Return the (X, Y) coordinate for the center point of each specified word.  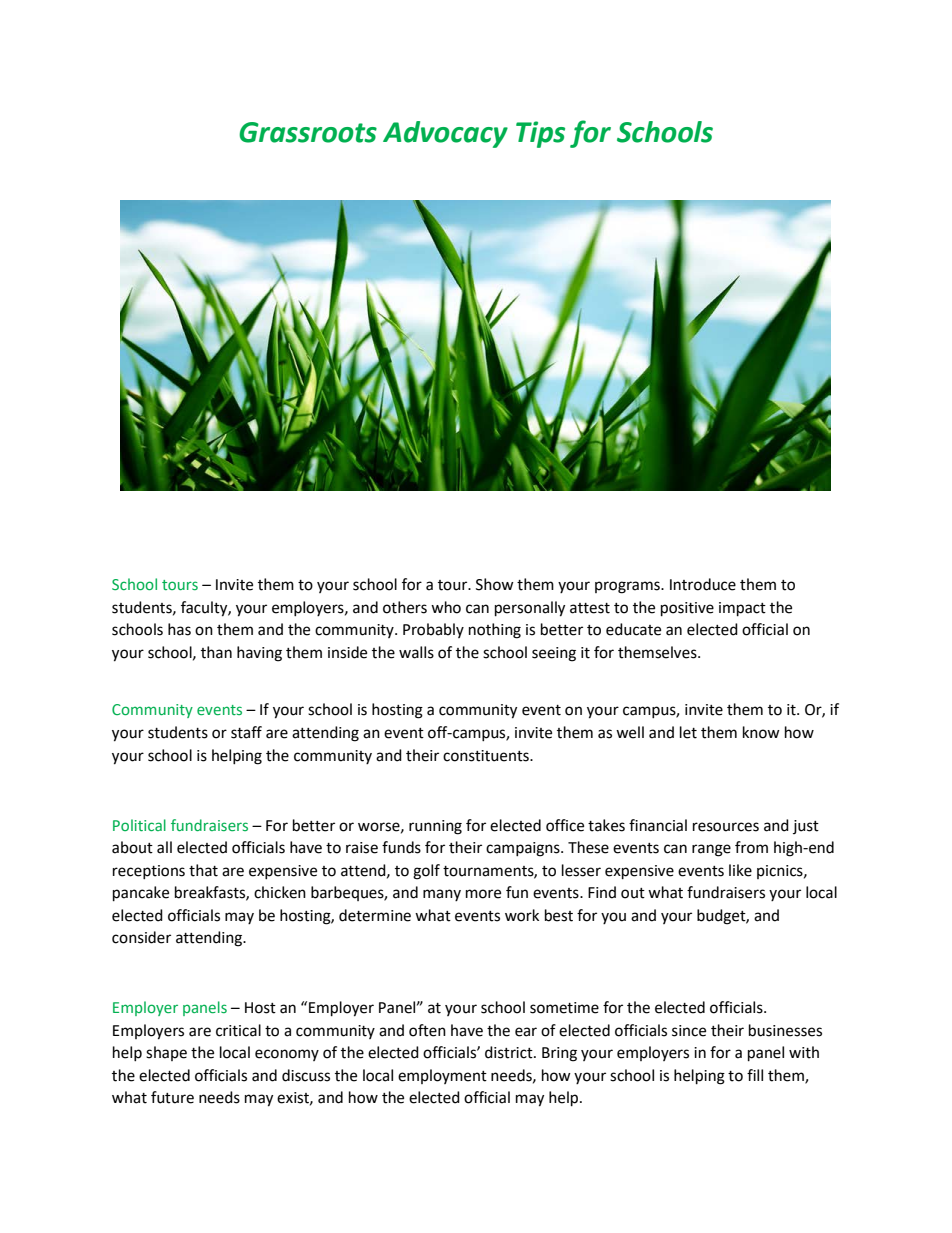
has (179, 629)
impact (742, 609)
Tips (540, 134)
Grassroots (308, 132)
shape (166, 1053)
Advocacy (445, 134)
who (446, 607)
